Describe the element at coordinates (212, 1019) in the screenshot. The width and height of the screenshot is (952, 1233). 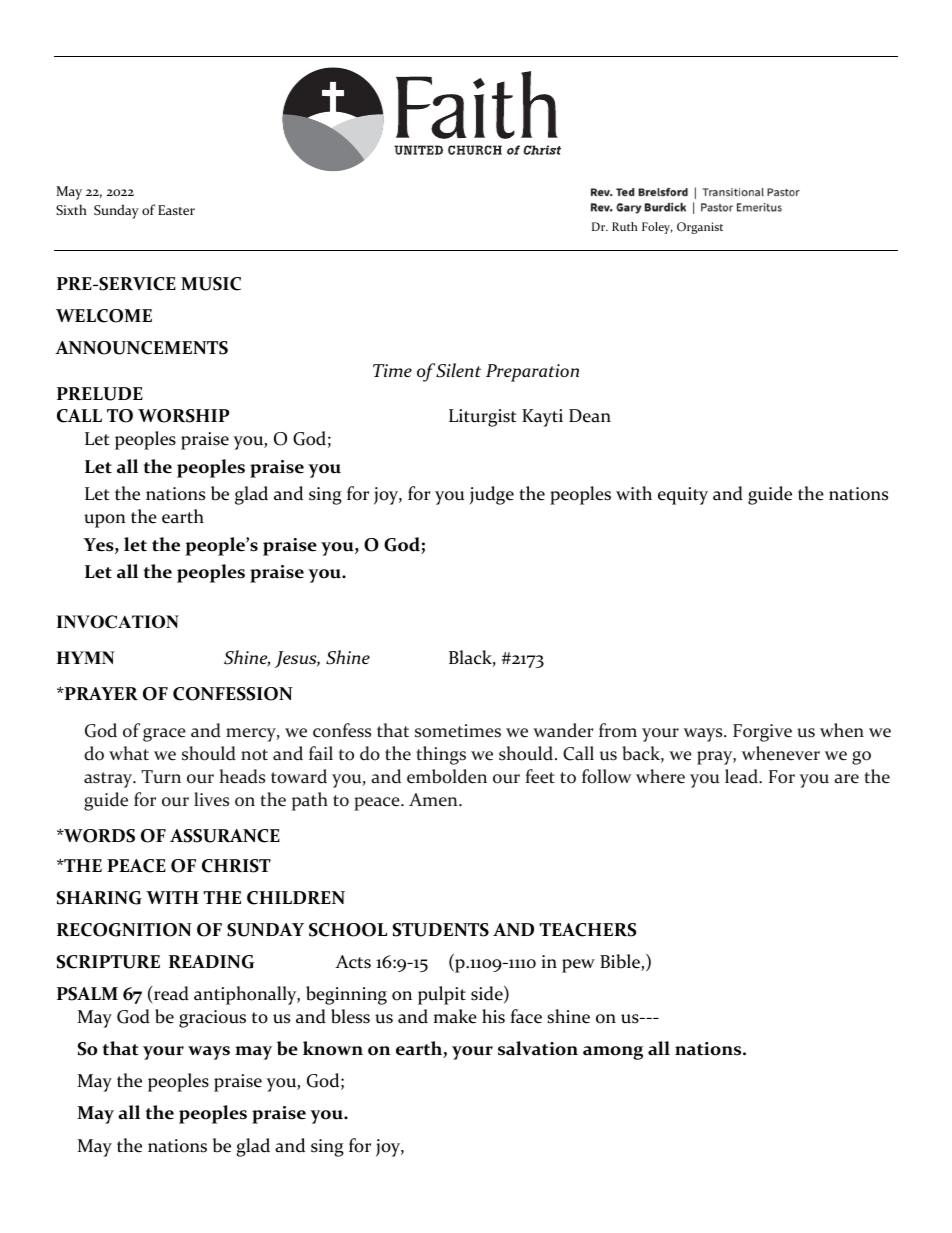
I see `gracious` at that location.
